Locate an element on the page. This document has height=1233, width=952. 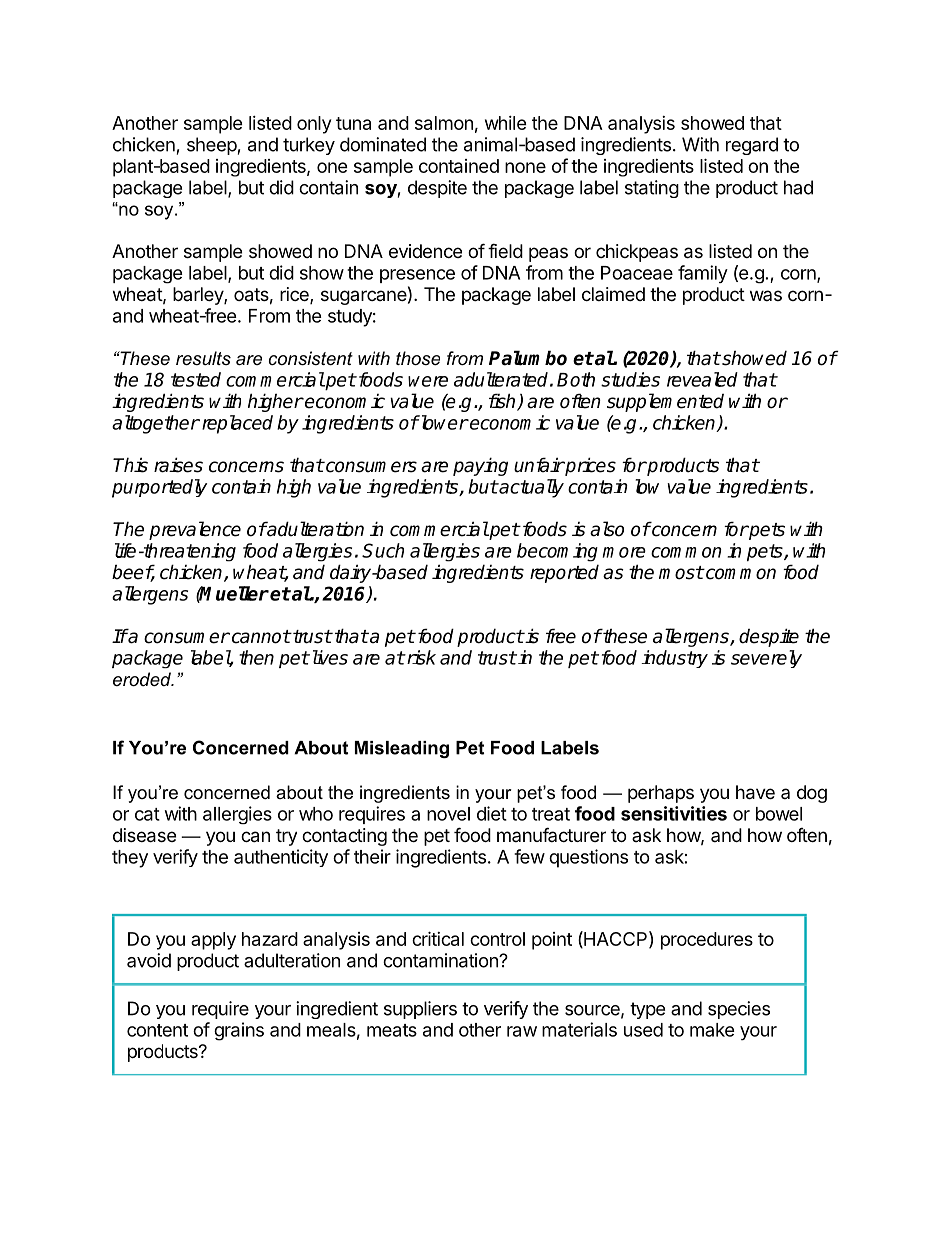
replaced is located at coordinates (236, 424).
